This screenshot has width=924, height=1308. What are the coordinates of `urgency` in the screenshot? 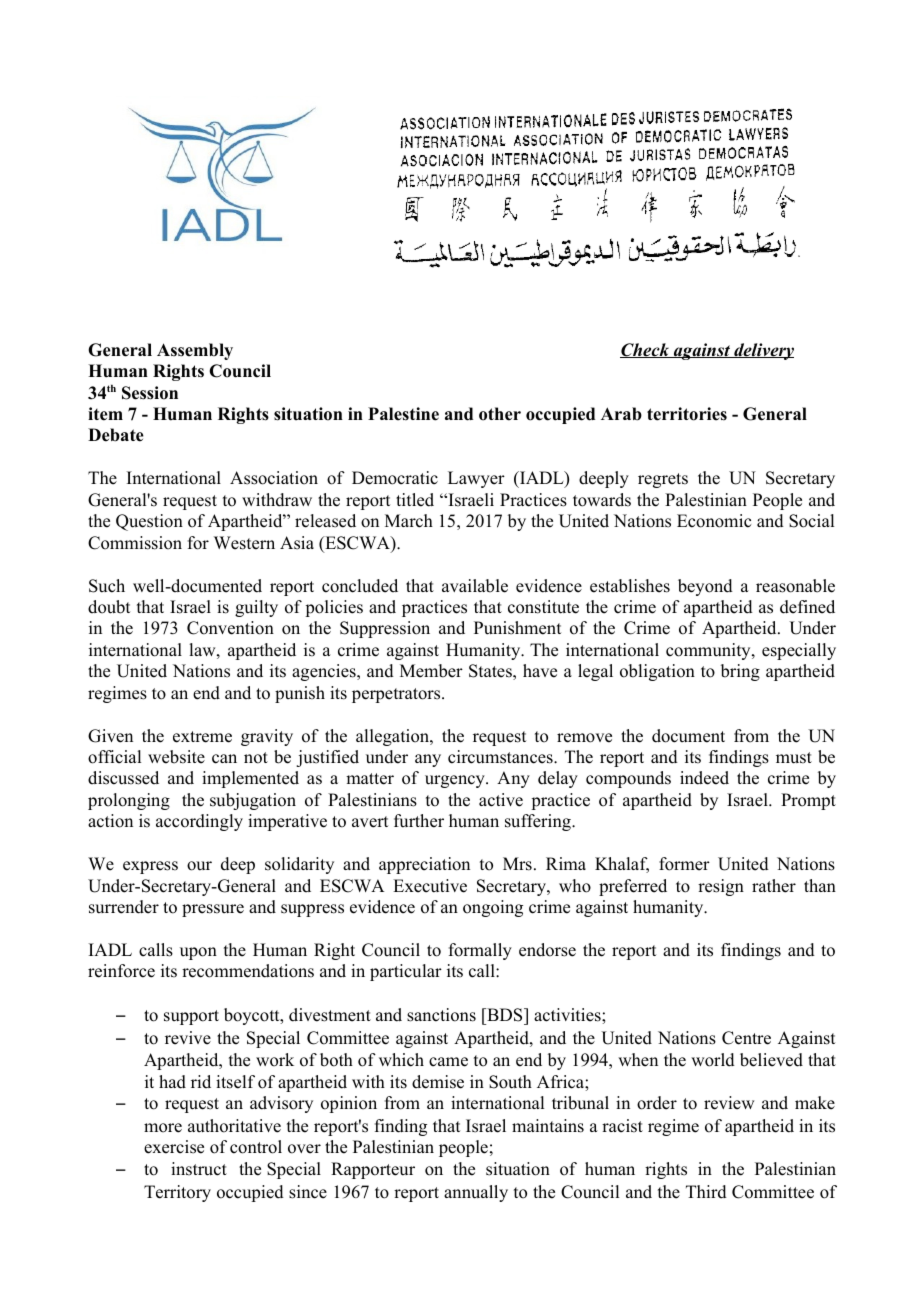 It's located at (456, 781).
